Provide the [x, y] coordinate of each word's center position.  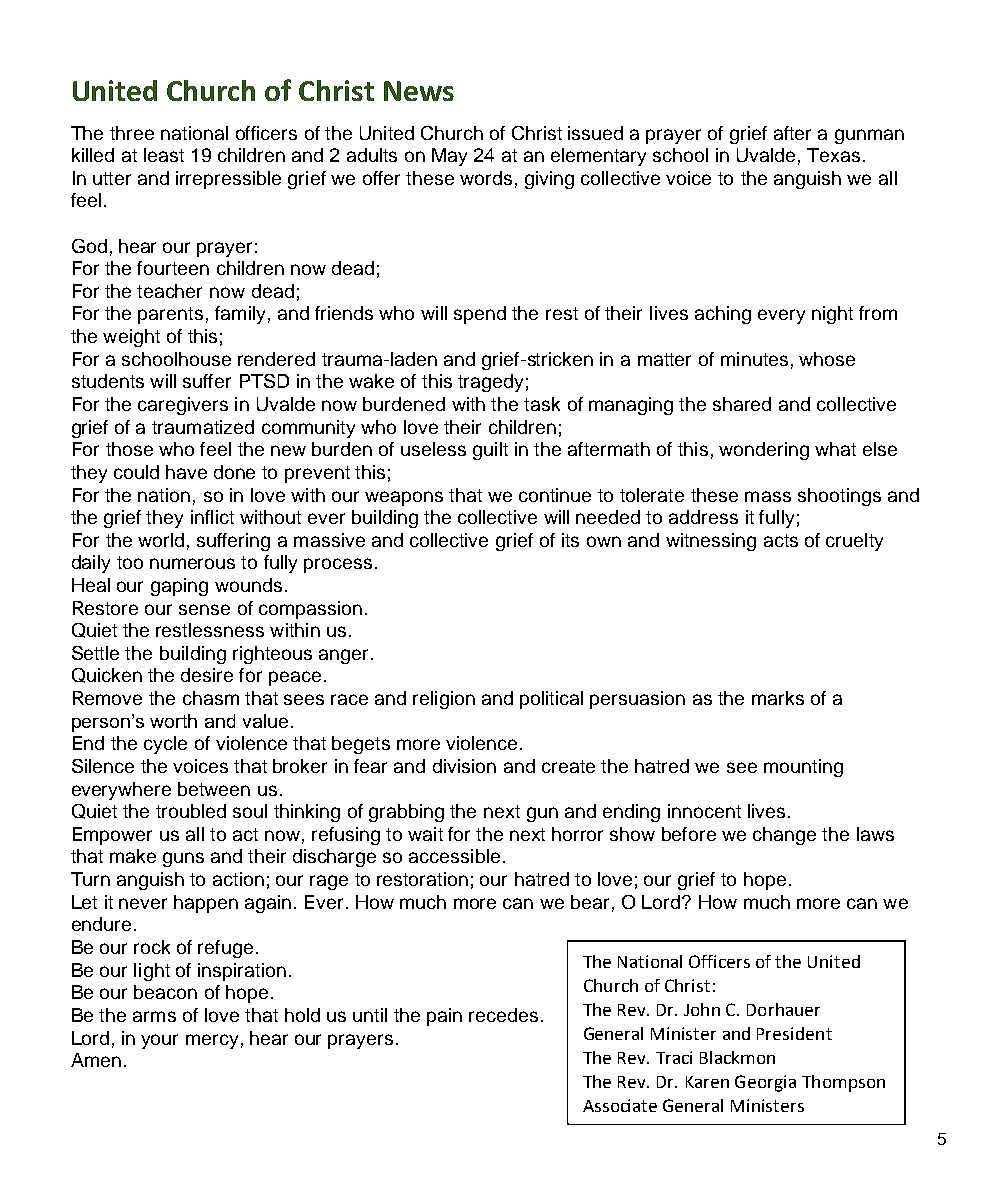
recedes [503, 1015]
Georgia [765, 1083]
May [449, 157]
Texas [833, 155]
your [159, 1041]
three [132, 133]
